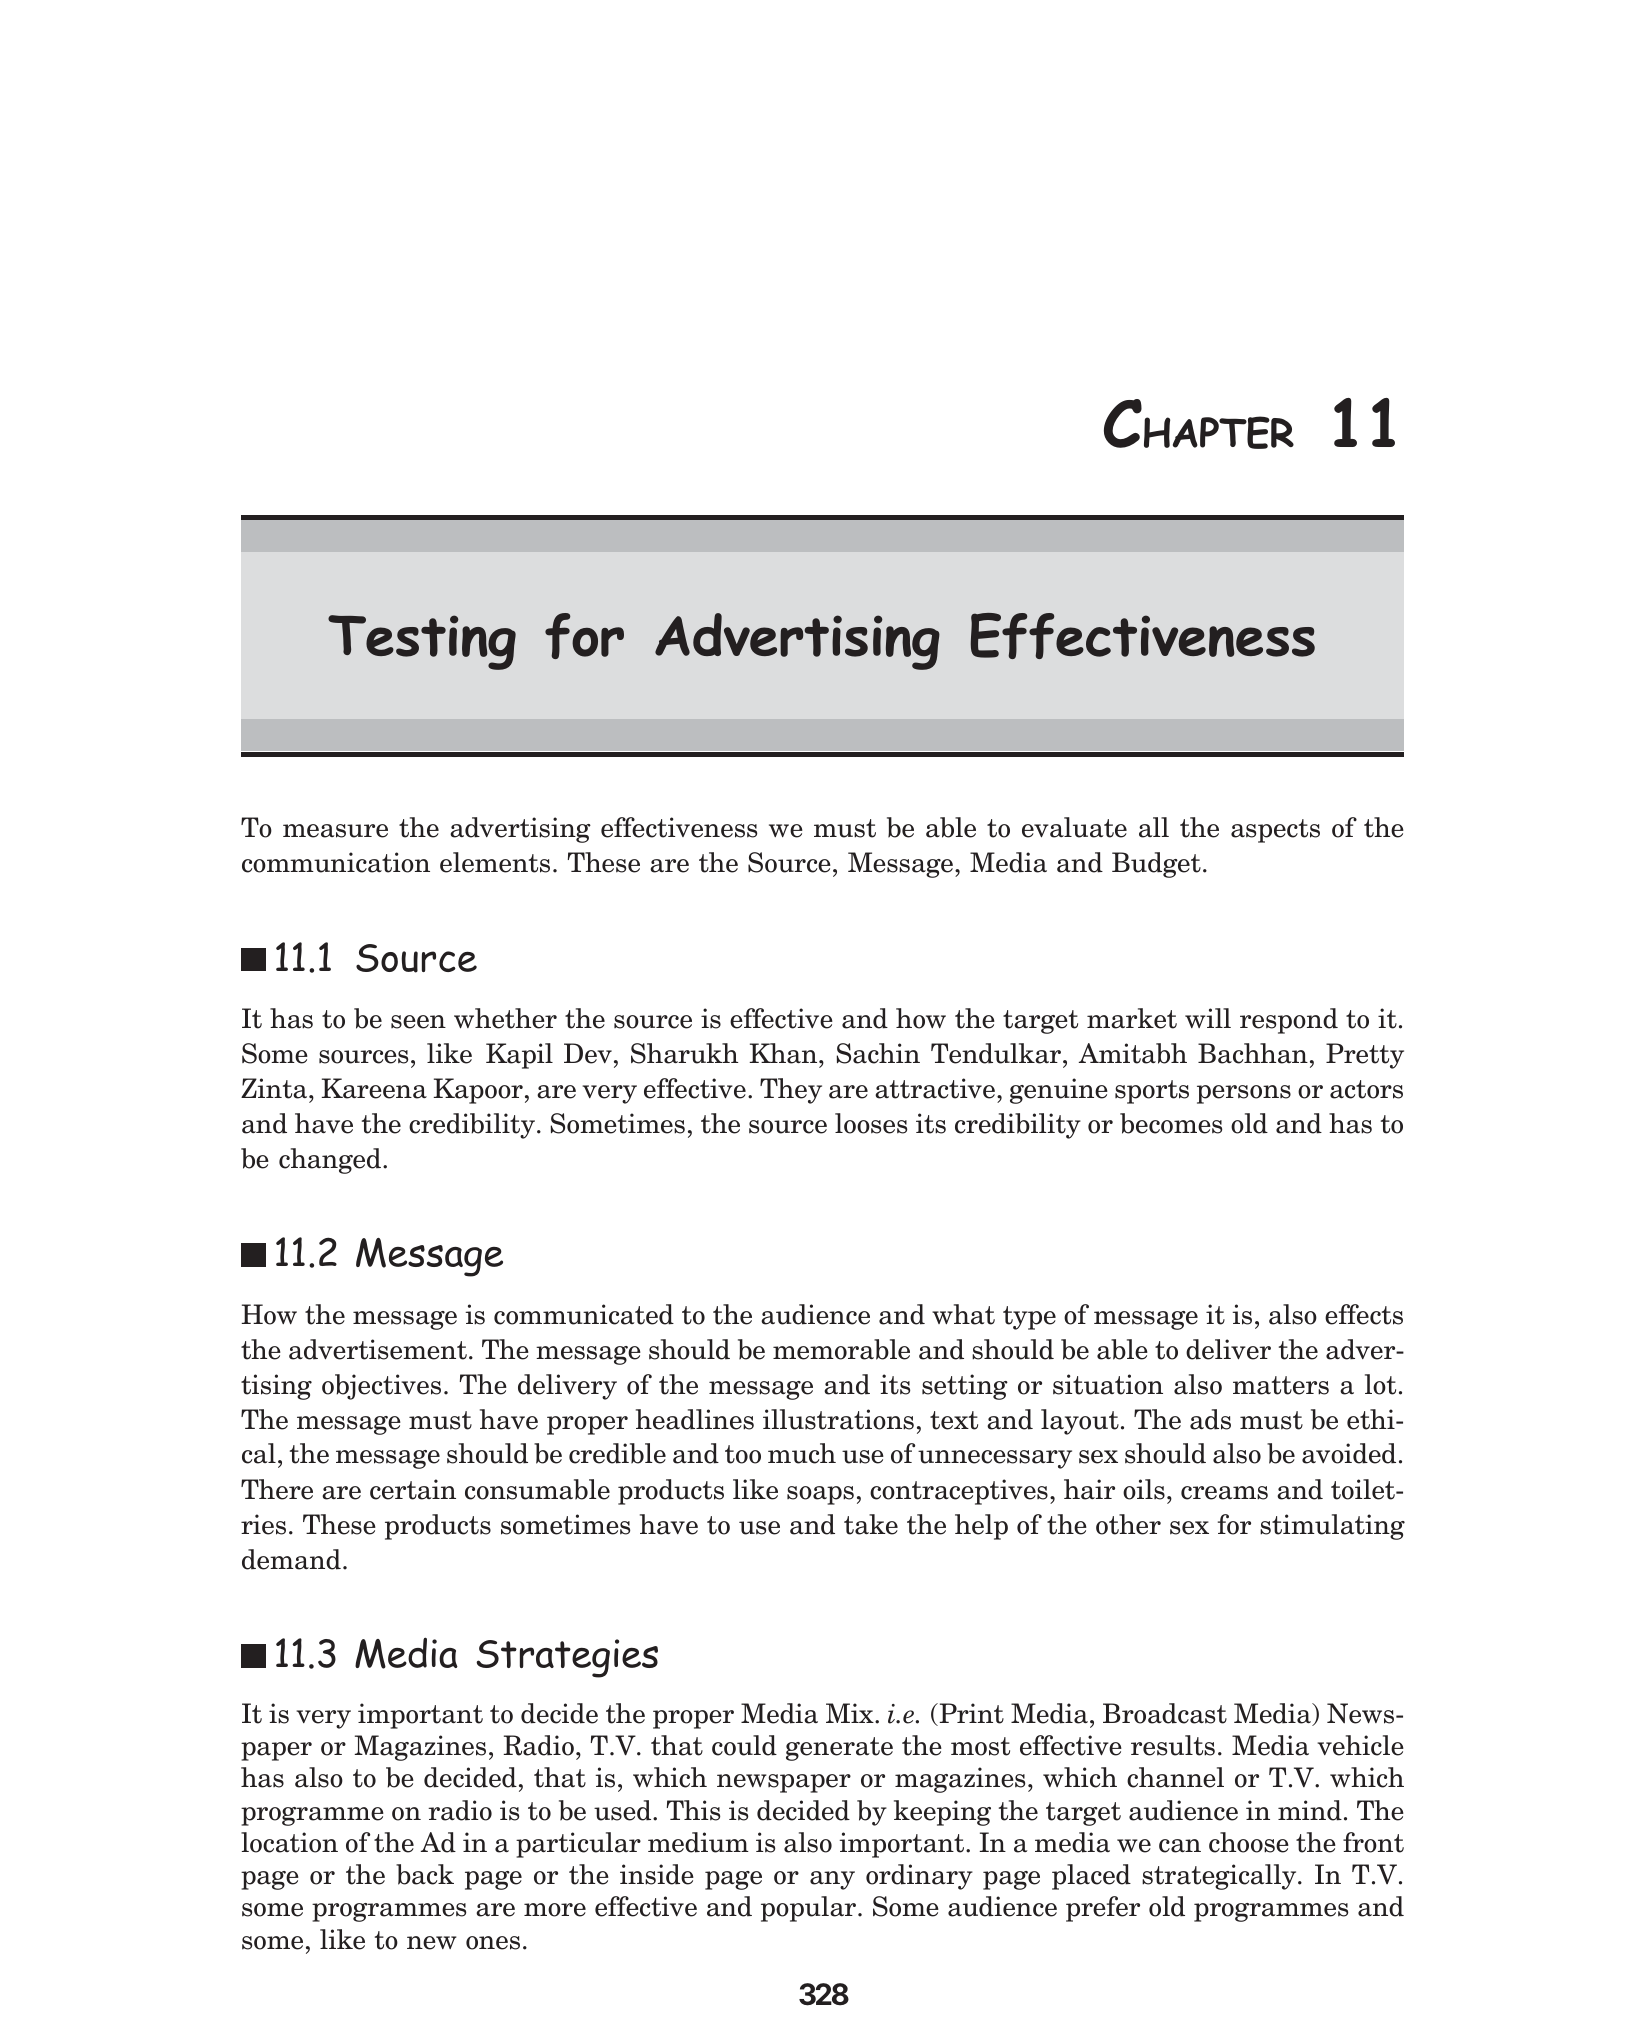  Describe the element at coordinates (1074, 827) in the image. I see `evaluate` at that location.
